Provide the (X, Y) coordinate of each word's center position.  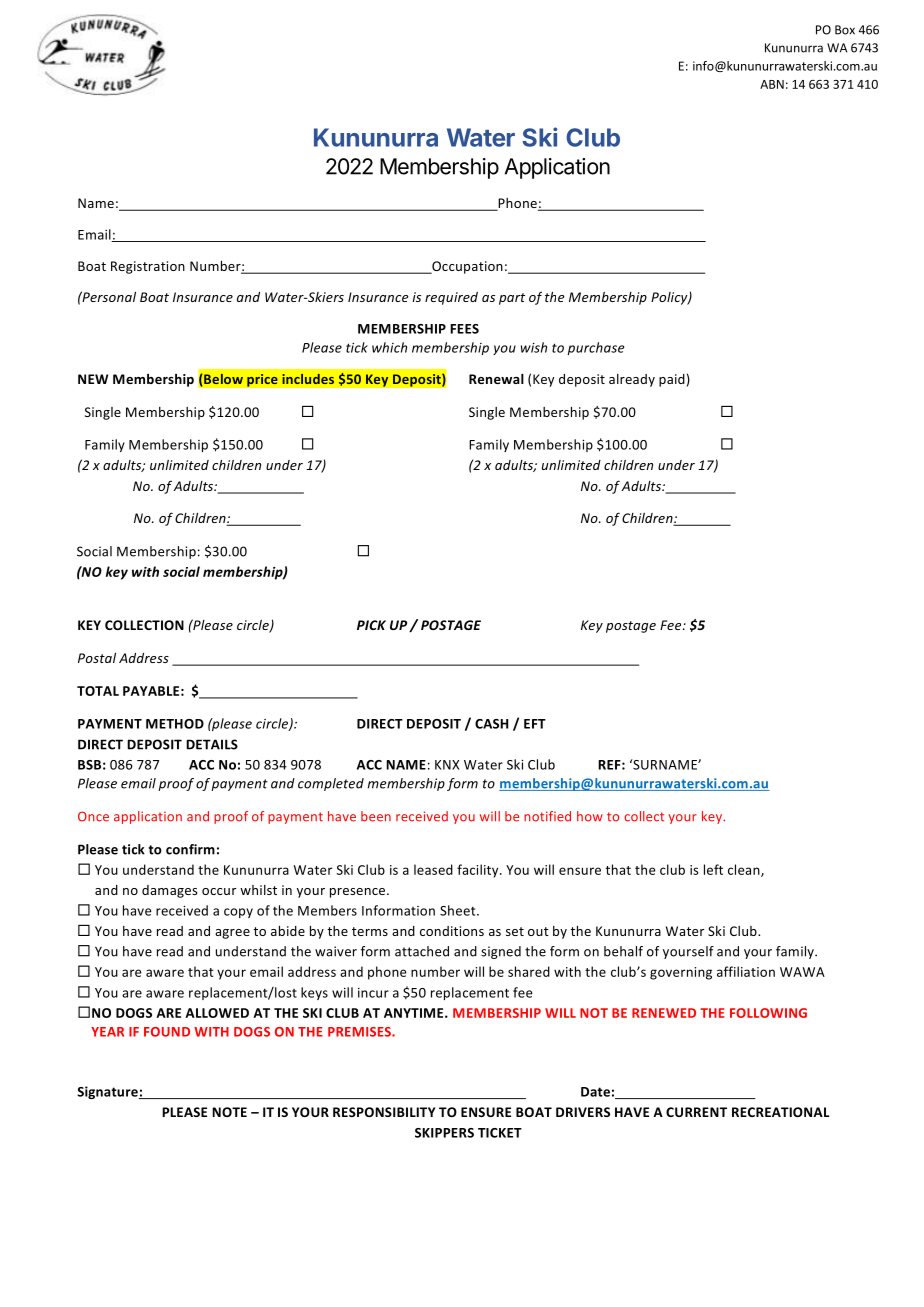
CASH (491, 724)
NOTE (229, 1112)
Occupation (466, 267)
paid (672, 380)
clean (745, 870)
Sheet (459, 910)
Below (223, 379)
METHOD (175, 724)
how (590, 816)
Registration (148, 267)
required (451, 298)
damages (169, 891)
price (262, 380)
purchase (595, 348)
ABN (772, 84)
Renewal (496, 379)
